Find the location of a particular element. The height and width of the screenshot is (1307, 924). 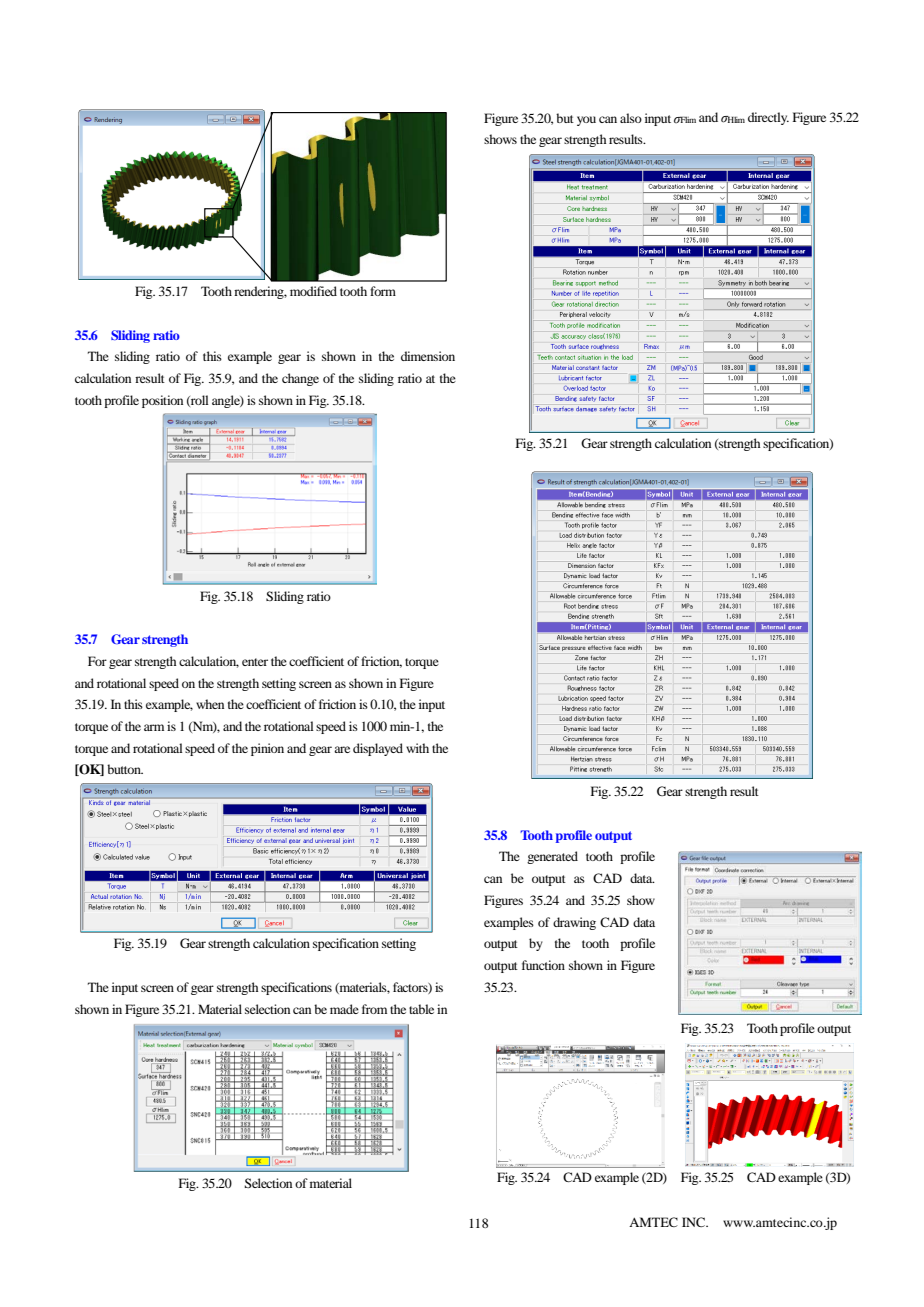

made is located at coordinates (344, 1009).
